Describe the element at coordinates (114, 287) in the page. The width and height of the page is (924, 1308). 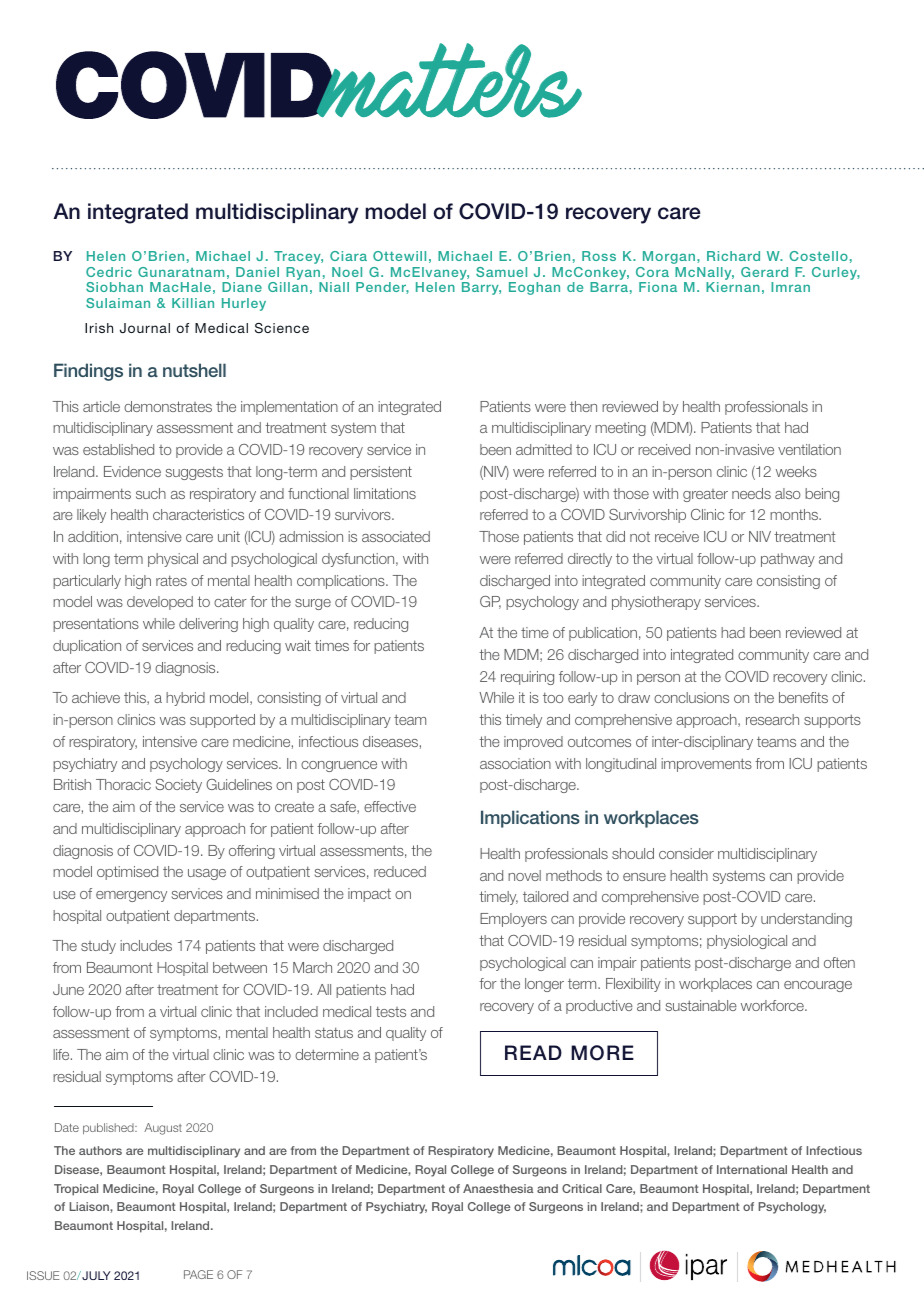
I see `Siobhan` at that location.
